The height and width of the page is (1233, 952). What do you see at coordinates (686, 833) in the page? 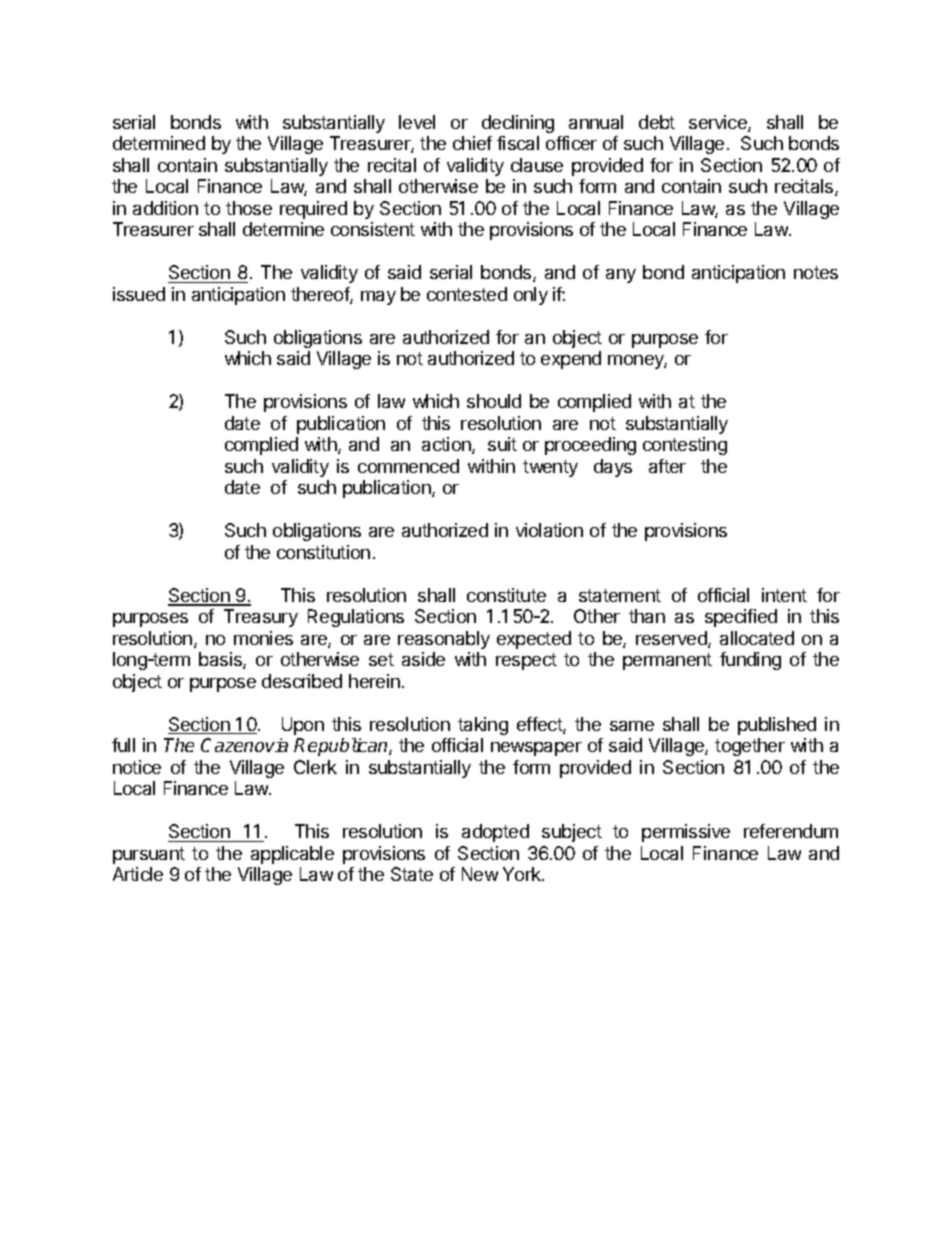
I see `permissive` at bounding box center [686, 833].
